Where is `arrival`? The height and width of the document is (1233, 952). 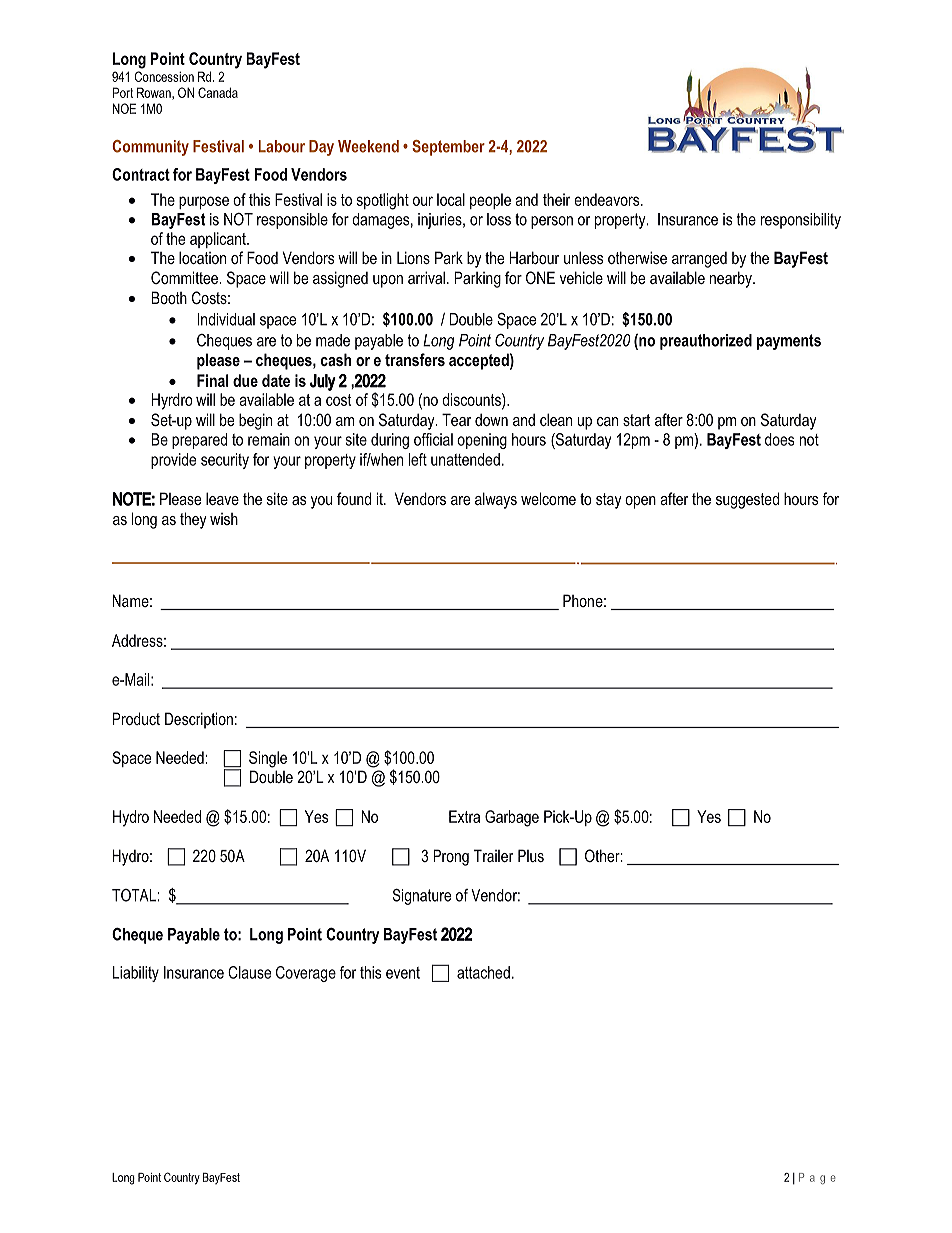
arrival is located at coordinates (426, 277).
